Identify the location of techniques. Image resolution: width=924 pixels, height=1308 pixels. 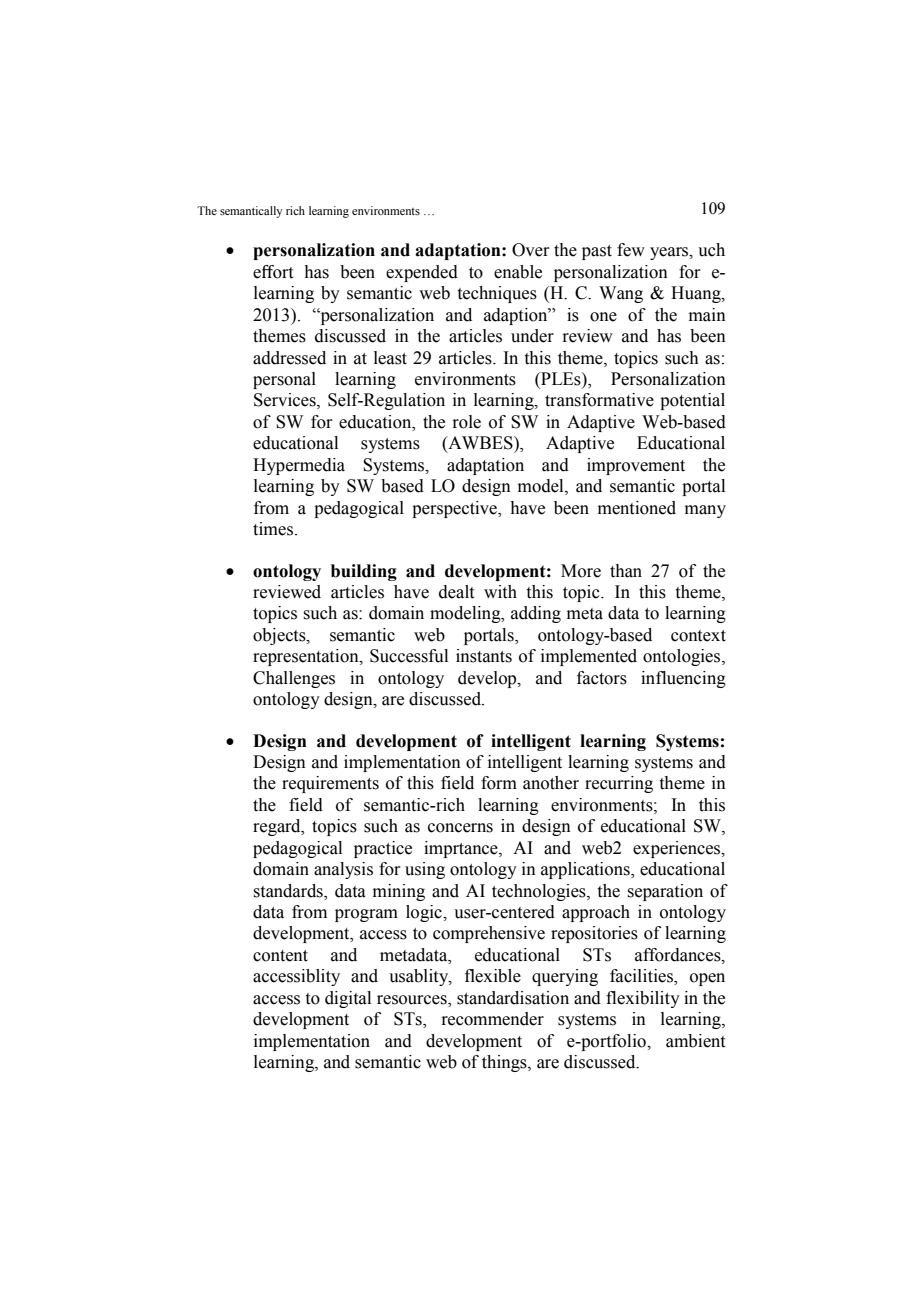
(497, 294).
